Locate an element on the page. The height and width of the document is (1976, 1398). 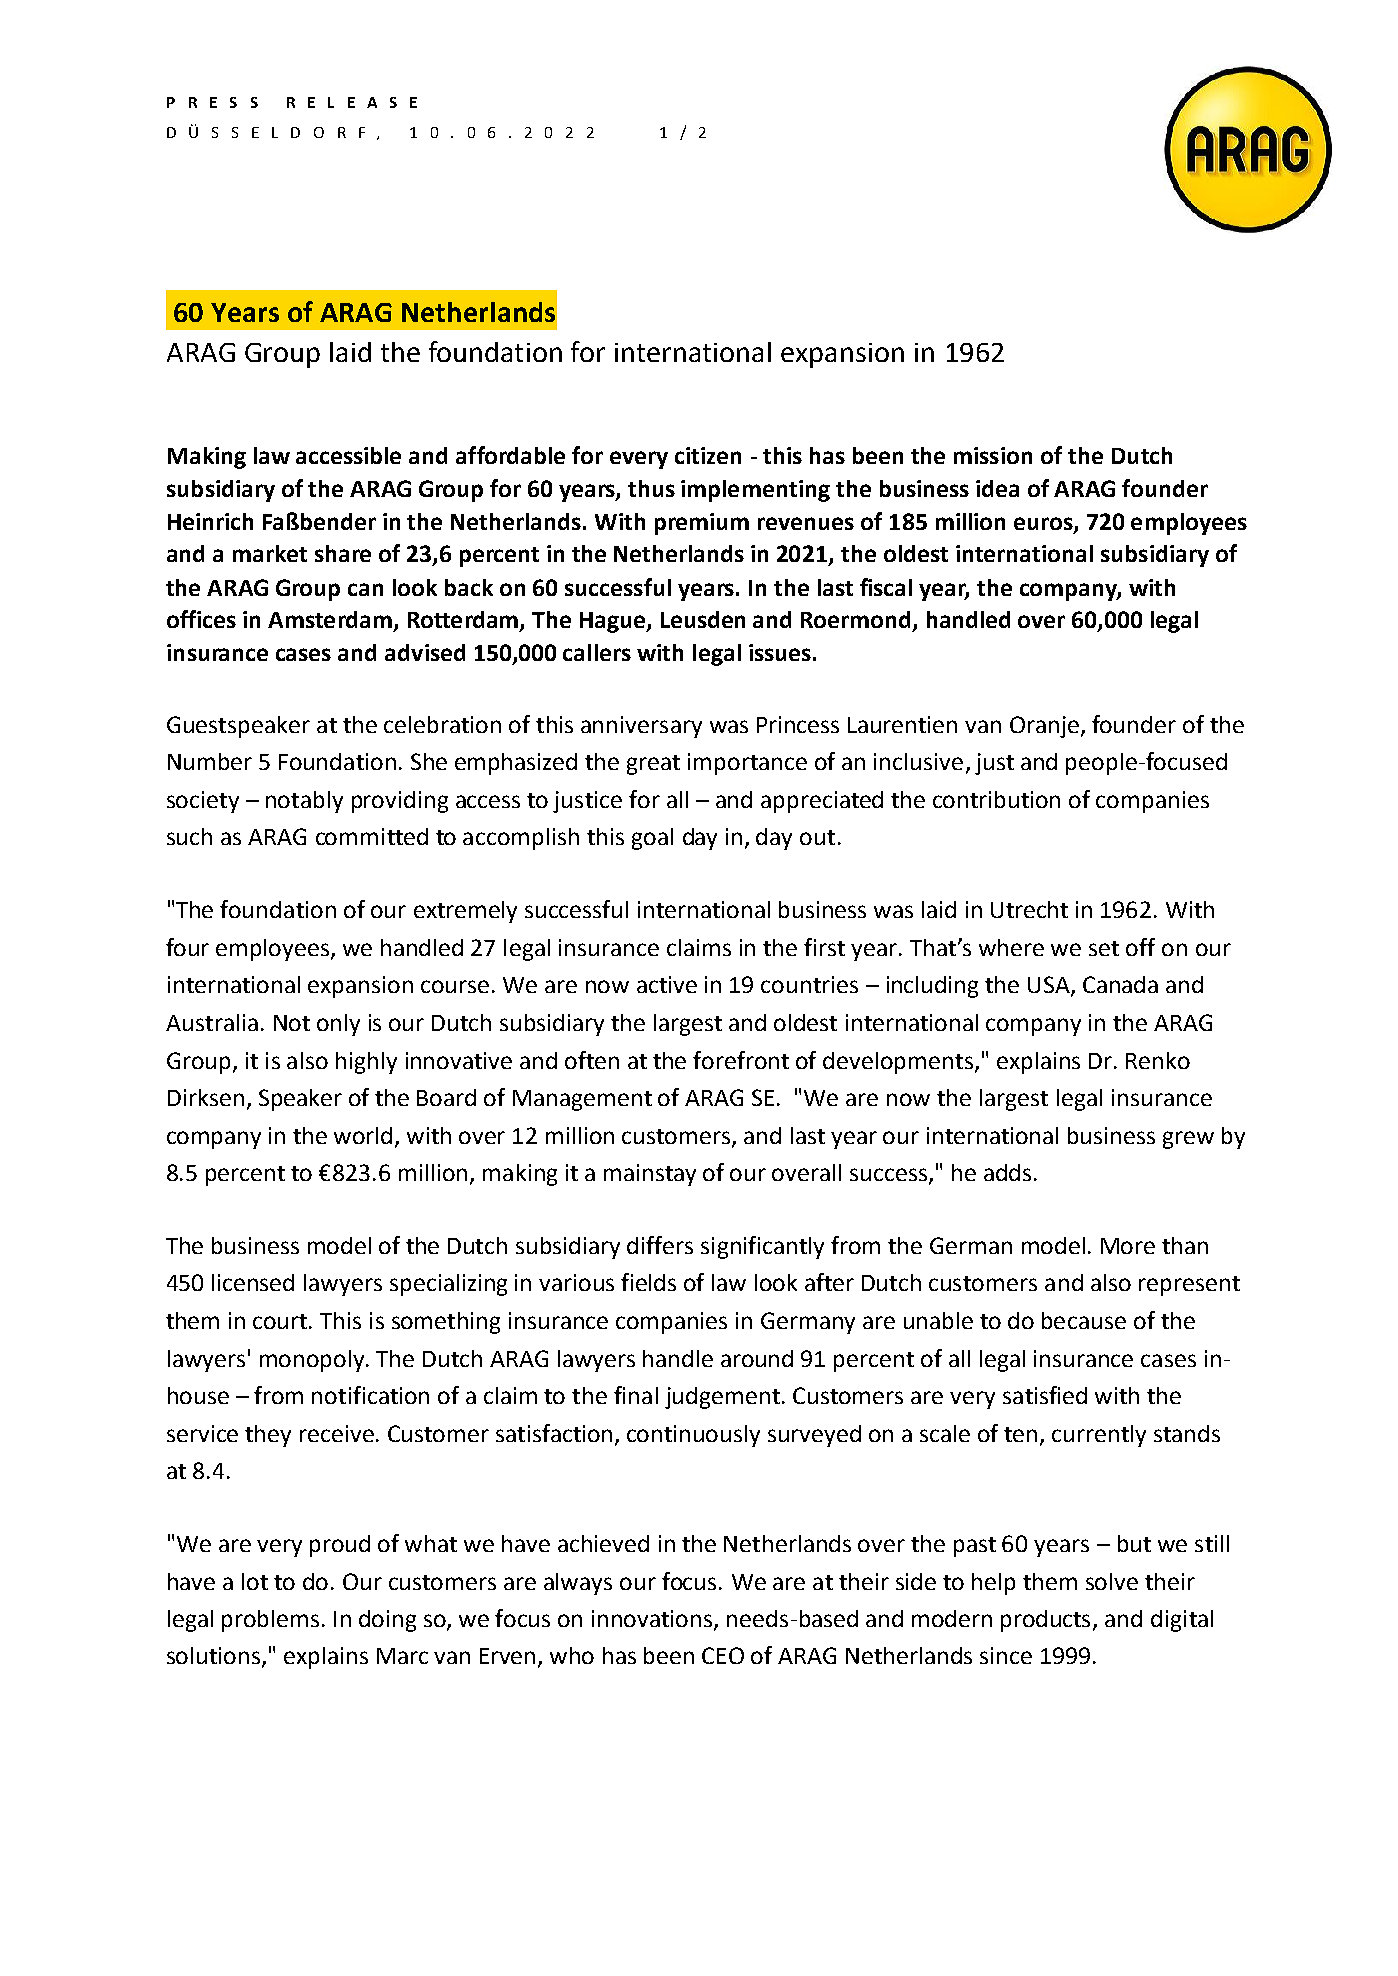
USA is located at coordinates (1050, 986).
